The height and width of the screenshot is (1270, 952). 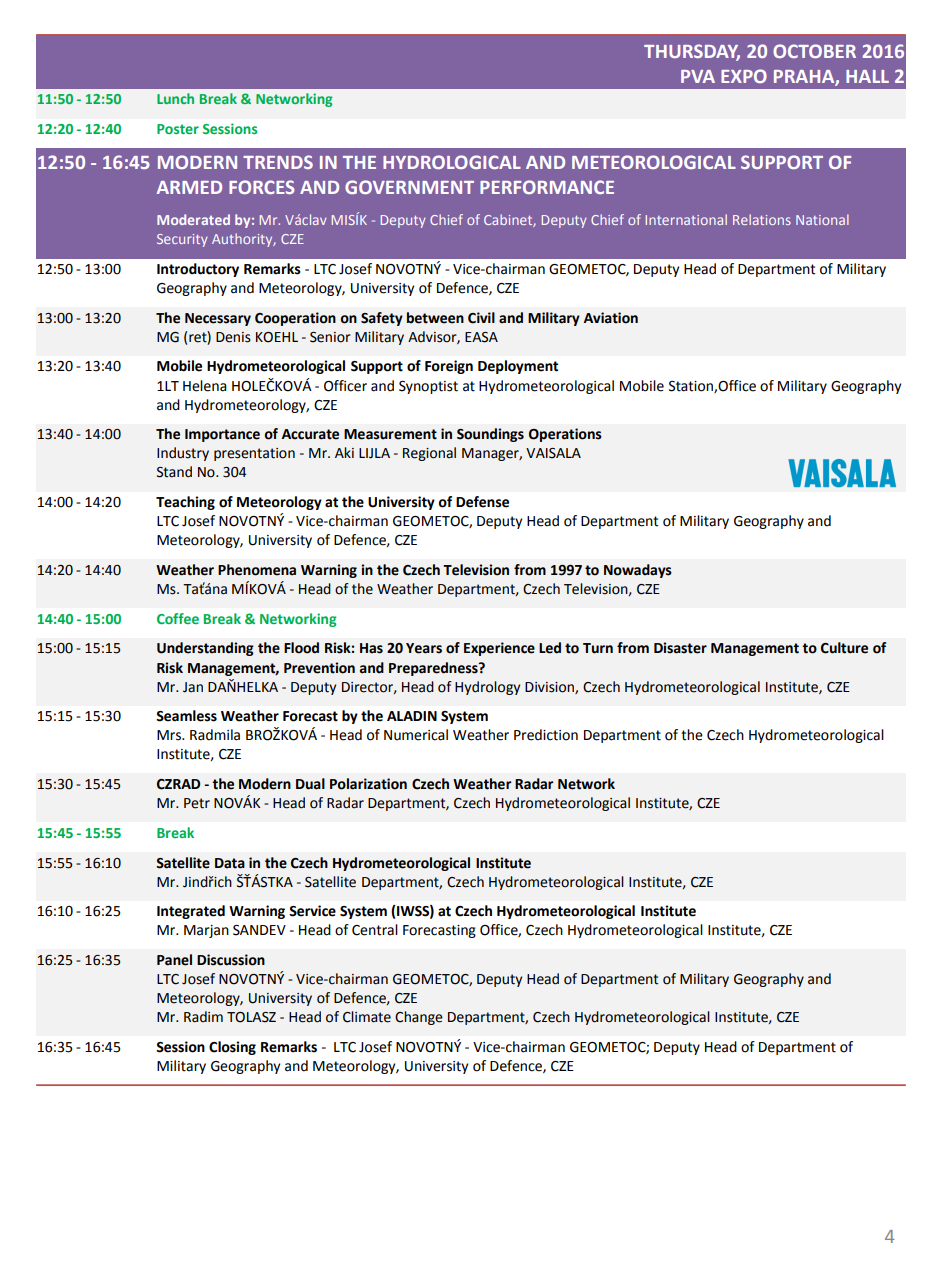 I want to click on Lunch, so click(x=175, y=98).
